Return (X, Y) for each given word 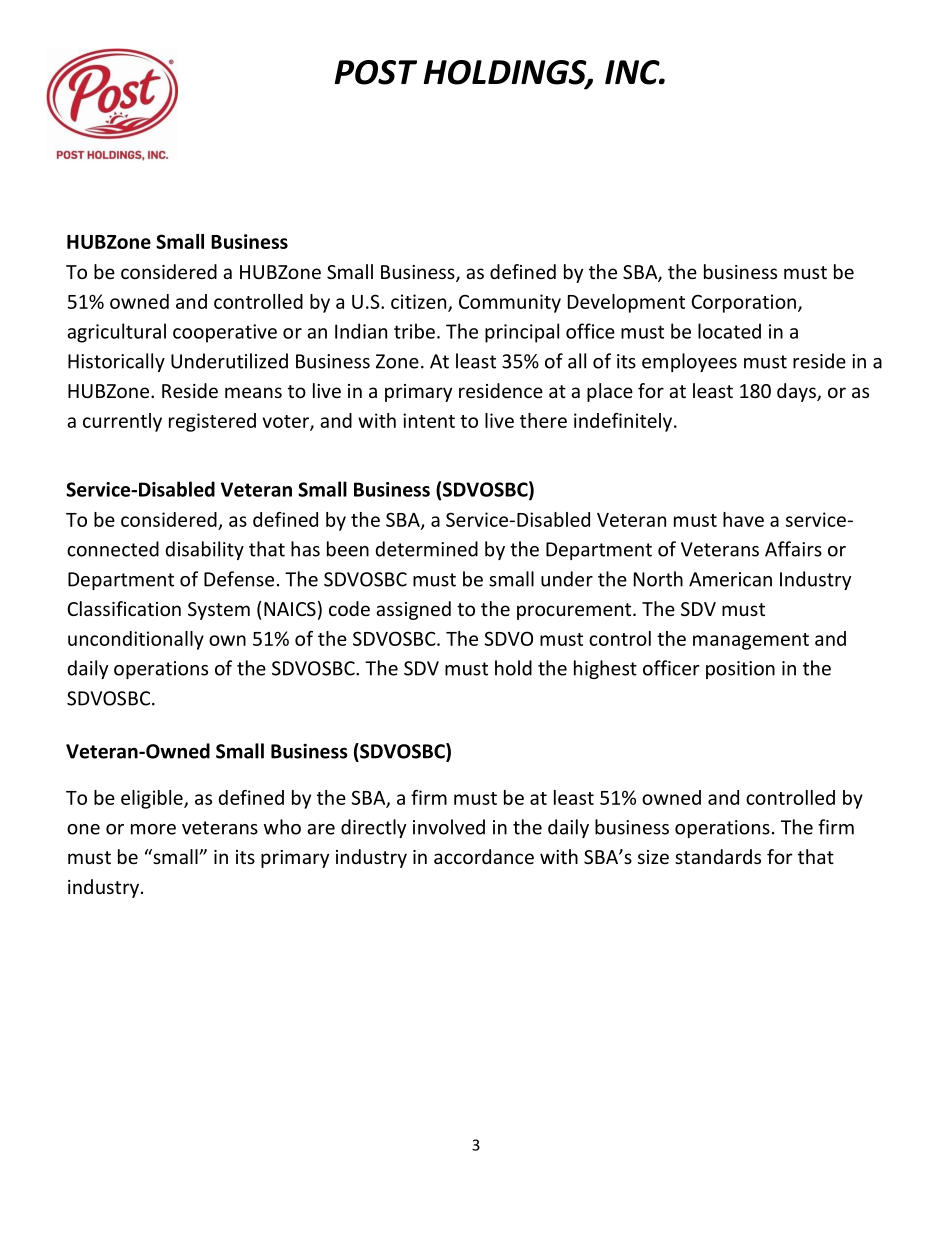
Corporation (744, 303)
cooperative (225, 333)
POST (376, 72)
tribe (414, 331)
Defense (239, 579)
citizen (420, 302)
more (153, 829)
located (729, 331)
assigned (413, 610)
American (730, 579)
